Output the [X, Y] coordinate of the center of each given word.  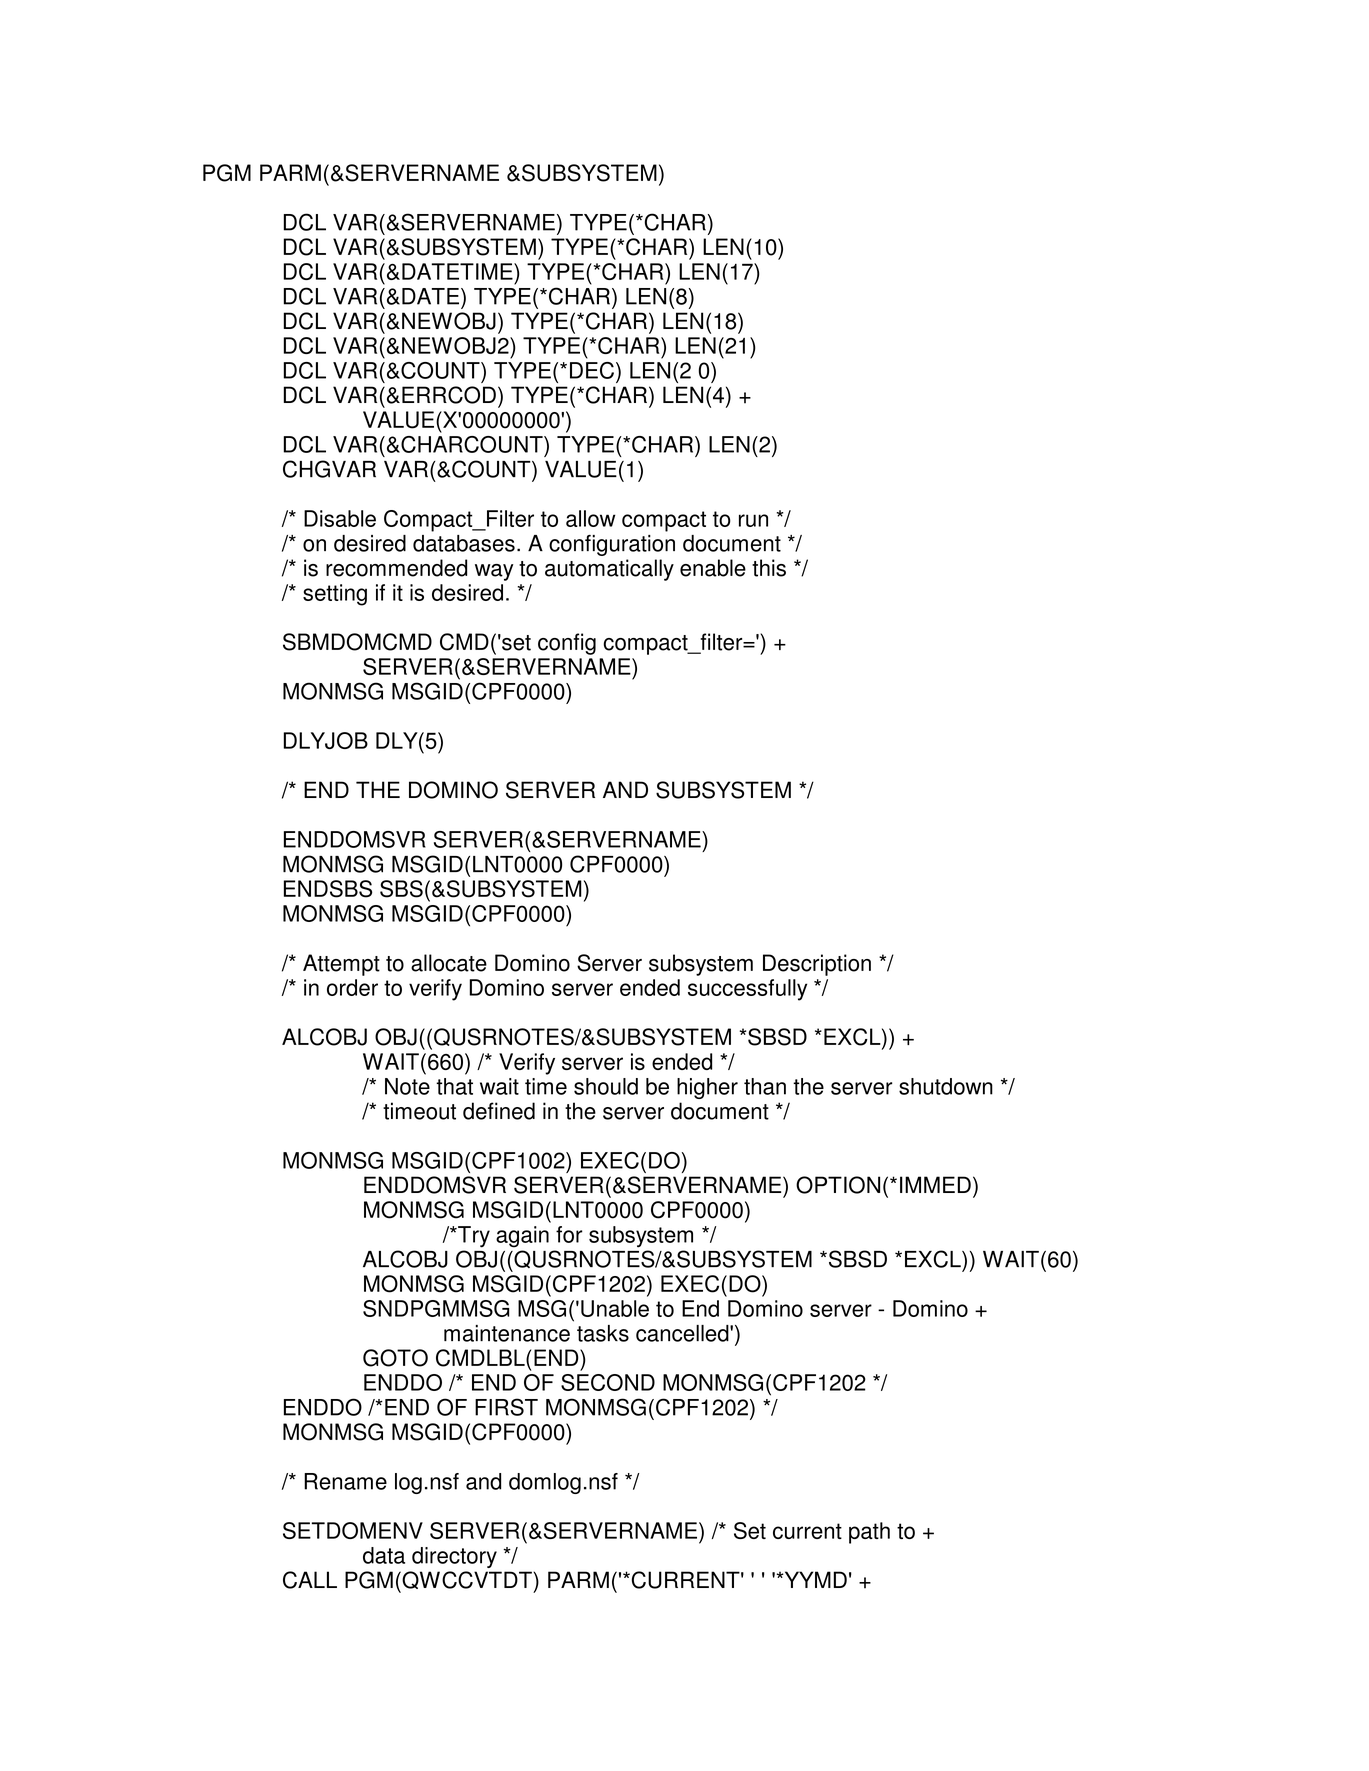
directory [454, 1557]
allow [591, 518]
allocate [449, 963]
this [769, 568]
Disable [340, 518]
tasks [603, 1333]
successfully [747, 990]
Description [817, 965]
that [454, 1086]
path [869, 1533]
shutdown [946, 1086]
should [606, 1086]
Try [473, 1237]
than [765, 1086]
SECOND [608, 1382]
